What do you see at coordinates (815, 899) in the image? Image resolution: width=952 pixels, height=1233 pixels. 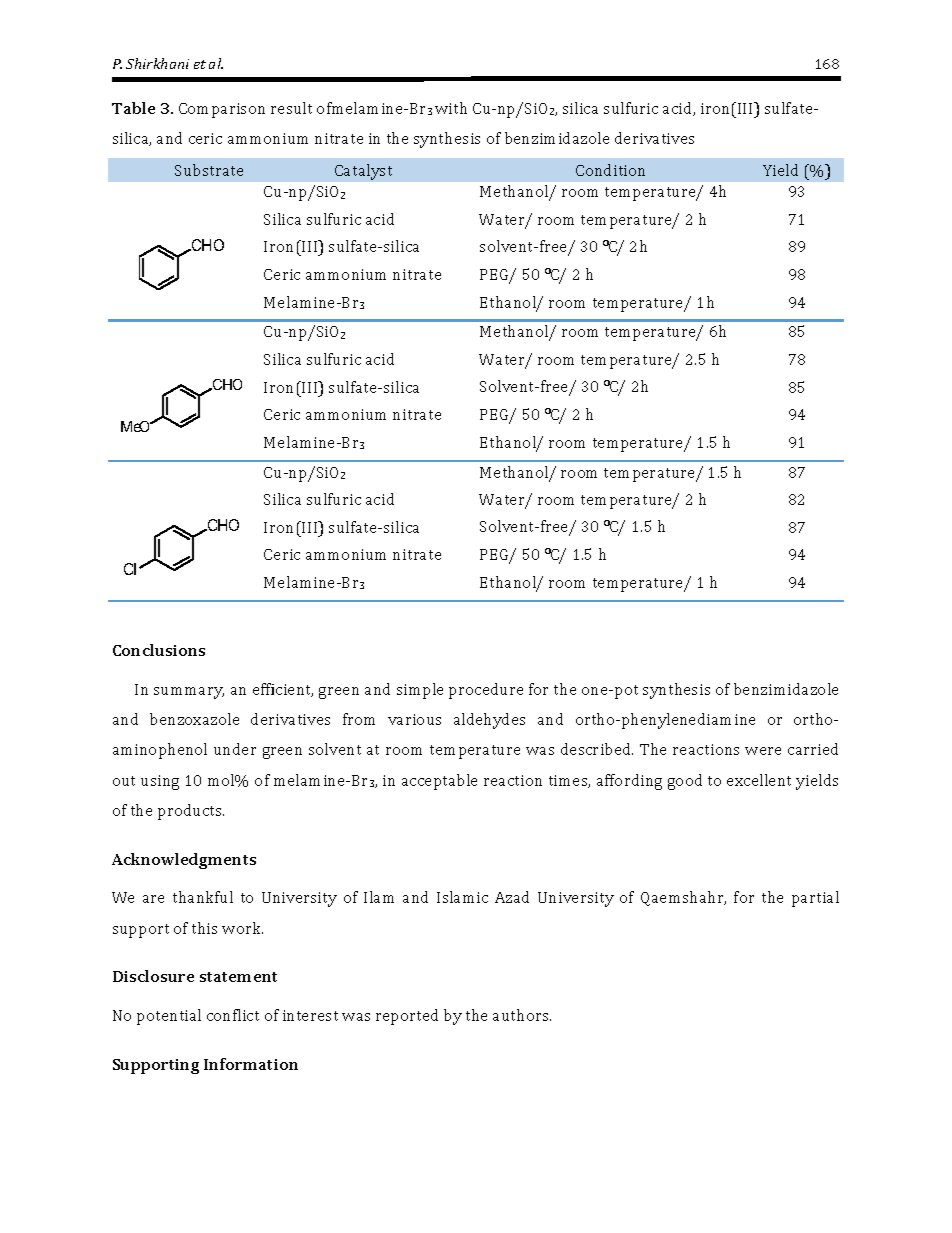 I see `partial` at bounding box center [815, 899].
